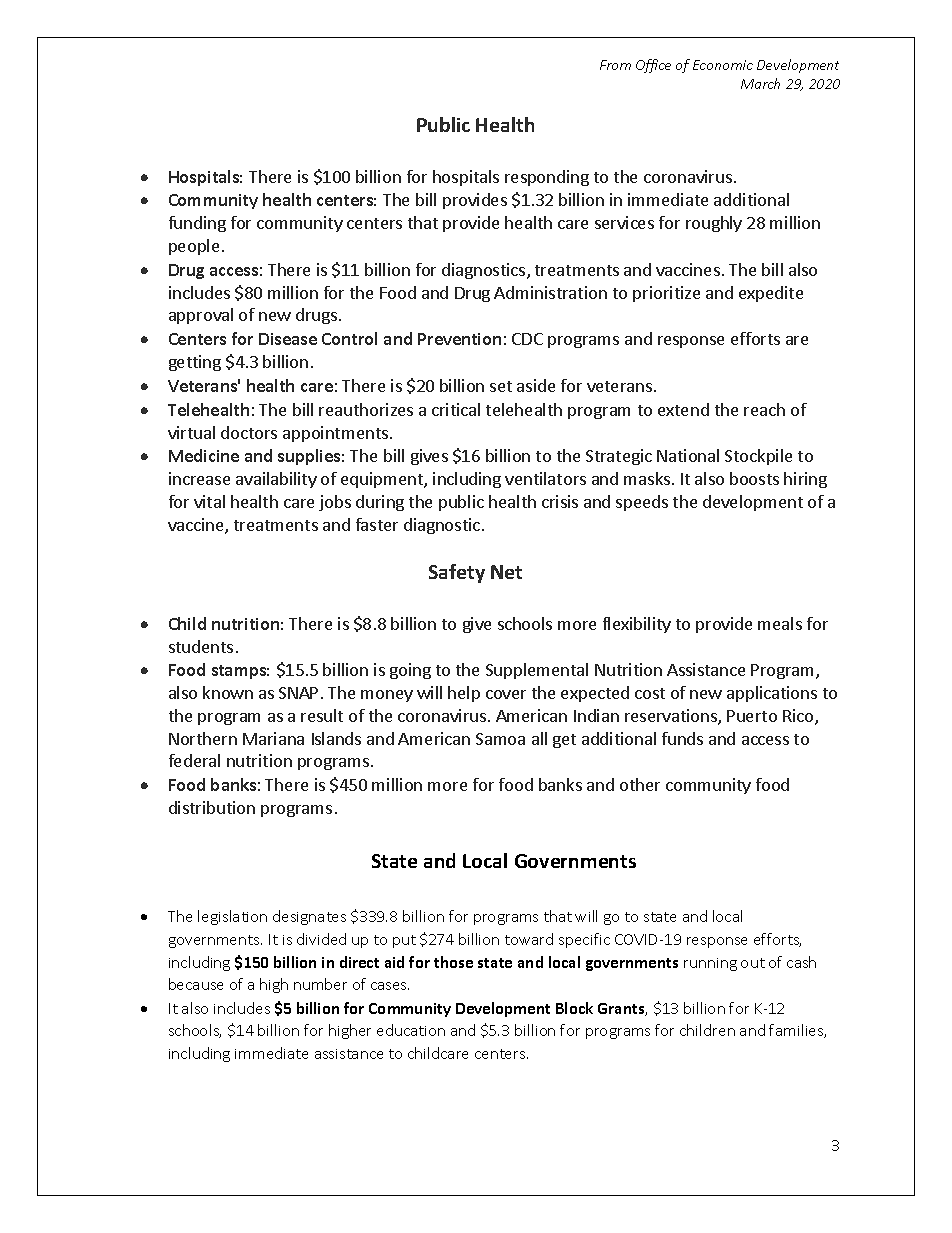 Image resolution: width=952 pixels, height=1233 pixels. I want to click on funding, so click(197, 224).
